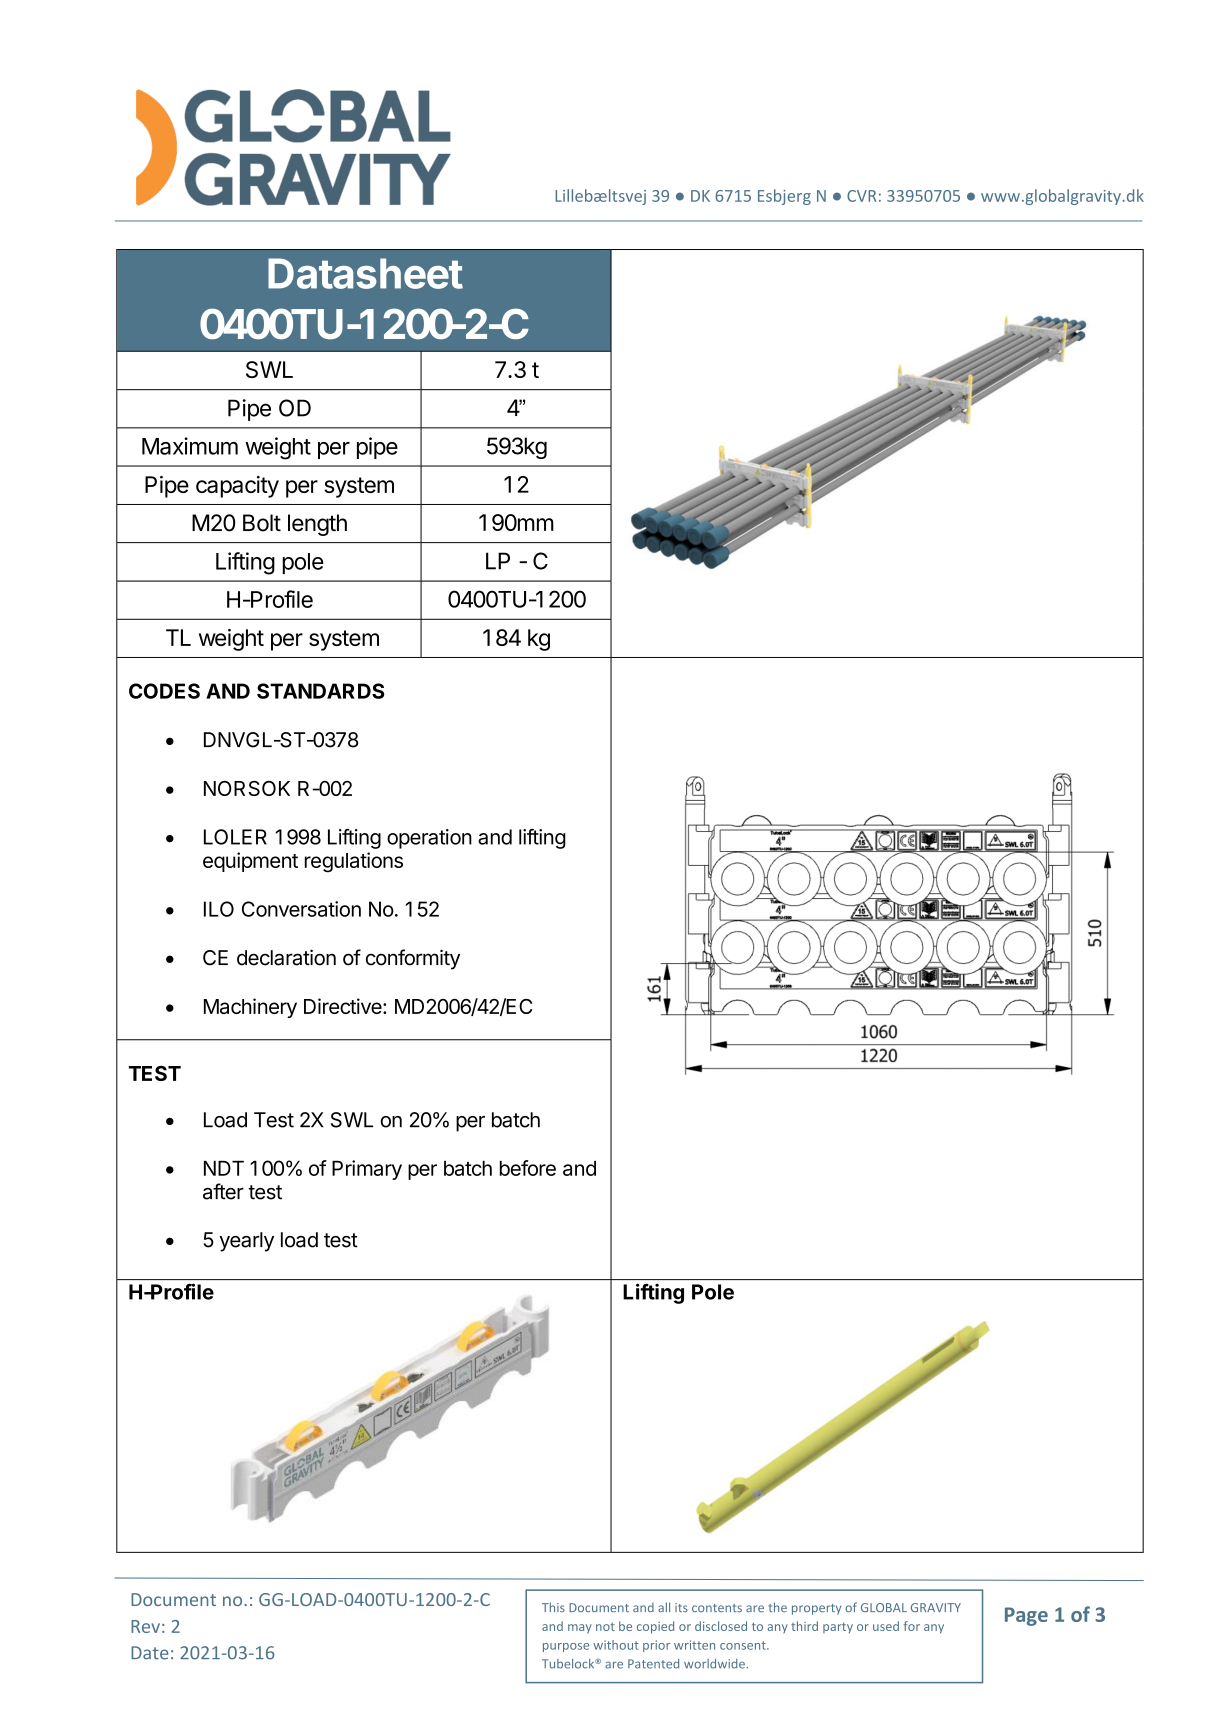 This screenshot has height=1728, width=1222. I want to click on Datasheet, so click(365, 273).
